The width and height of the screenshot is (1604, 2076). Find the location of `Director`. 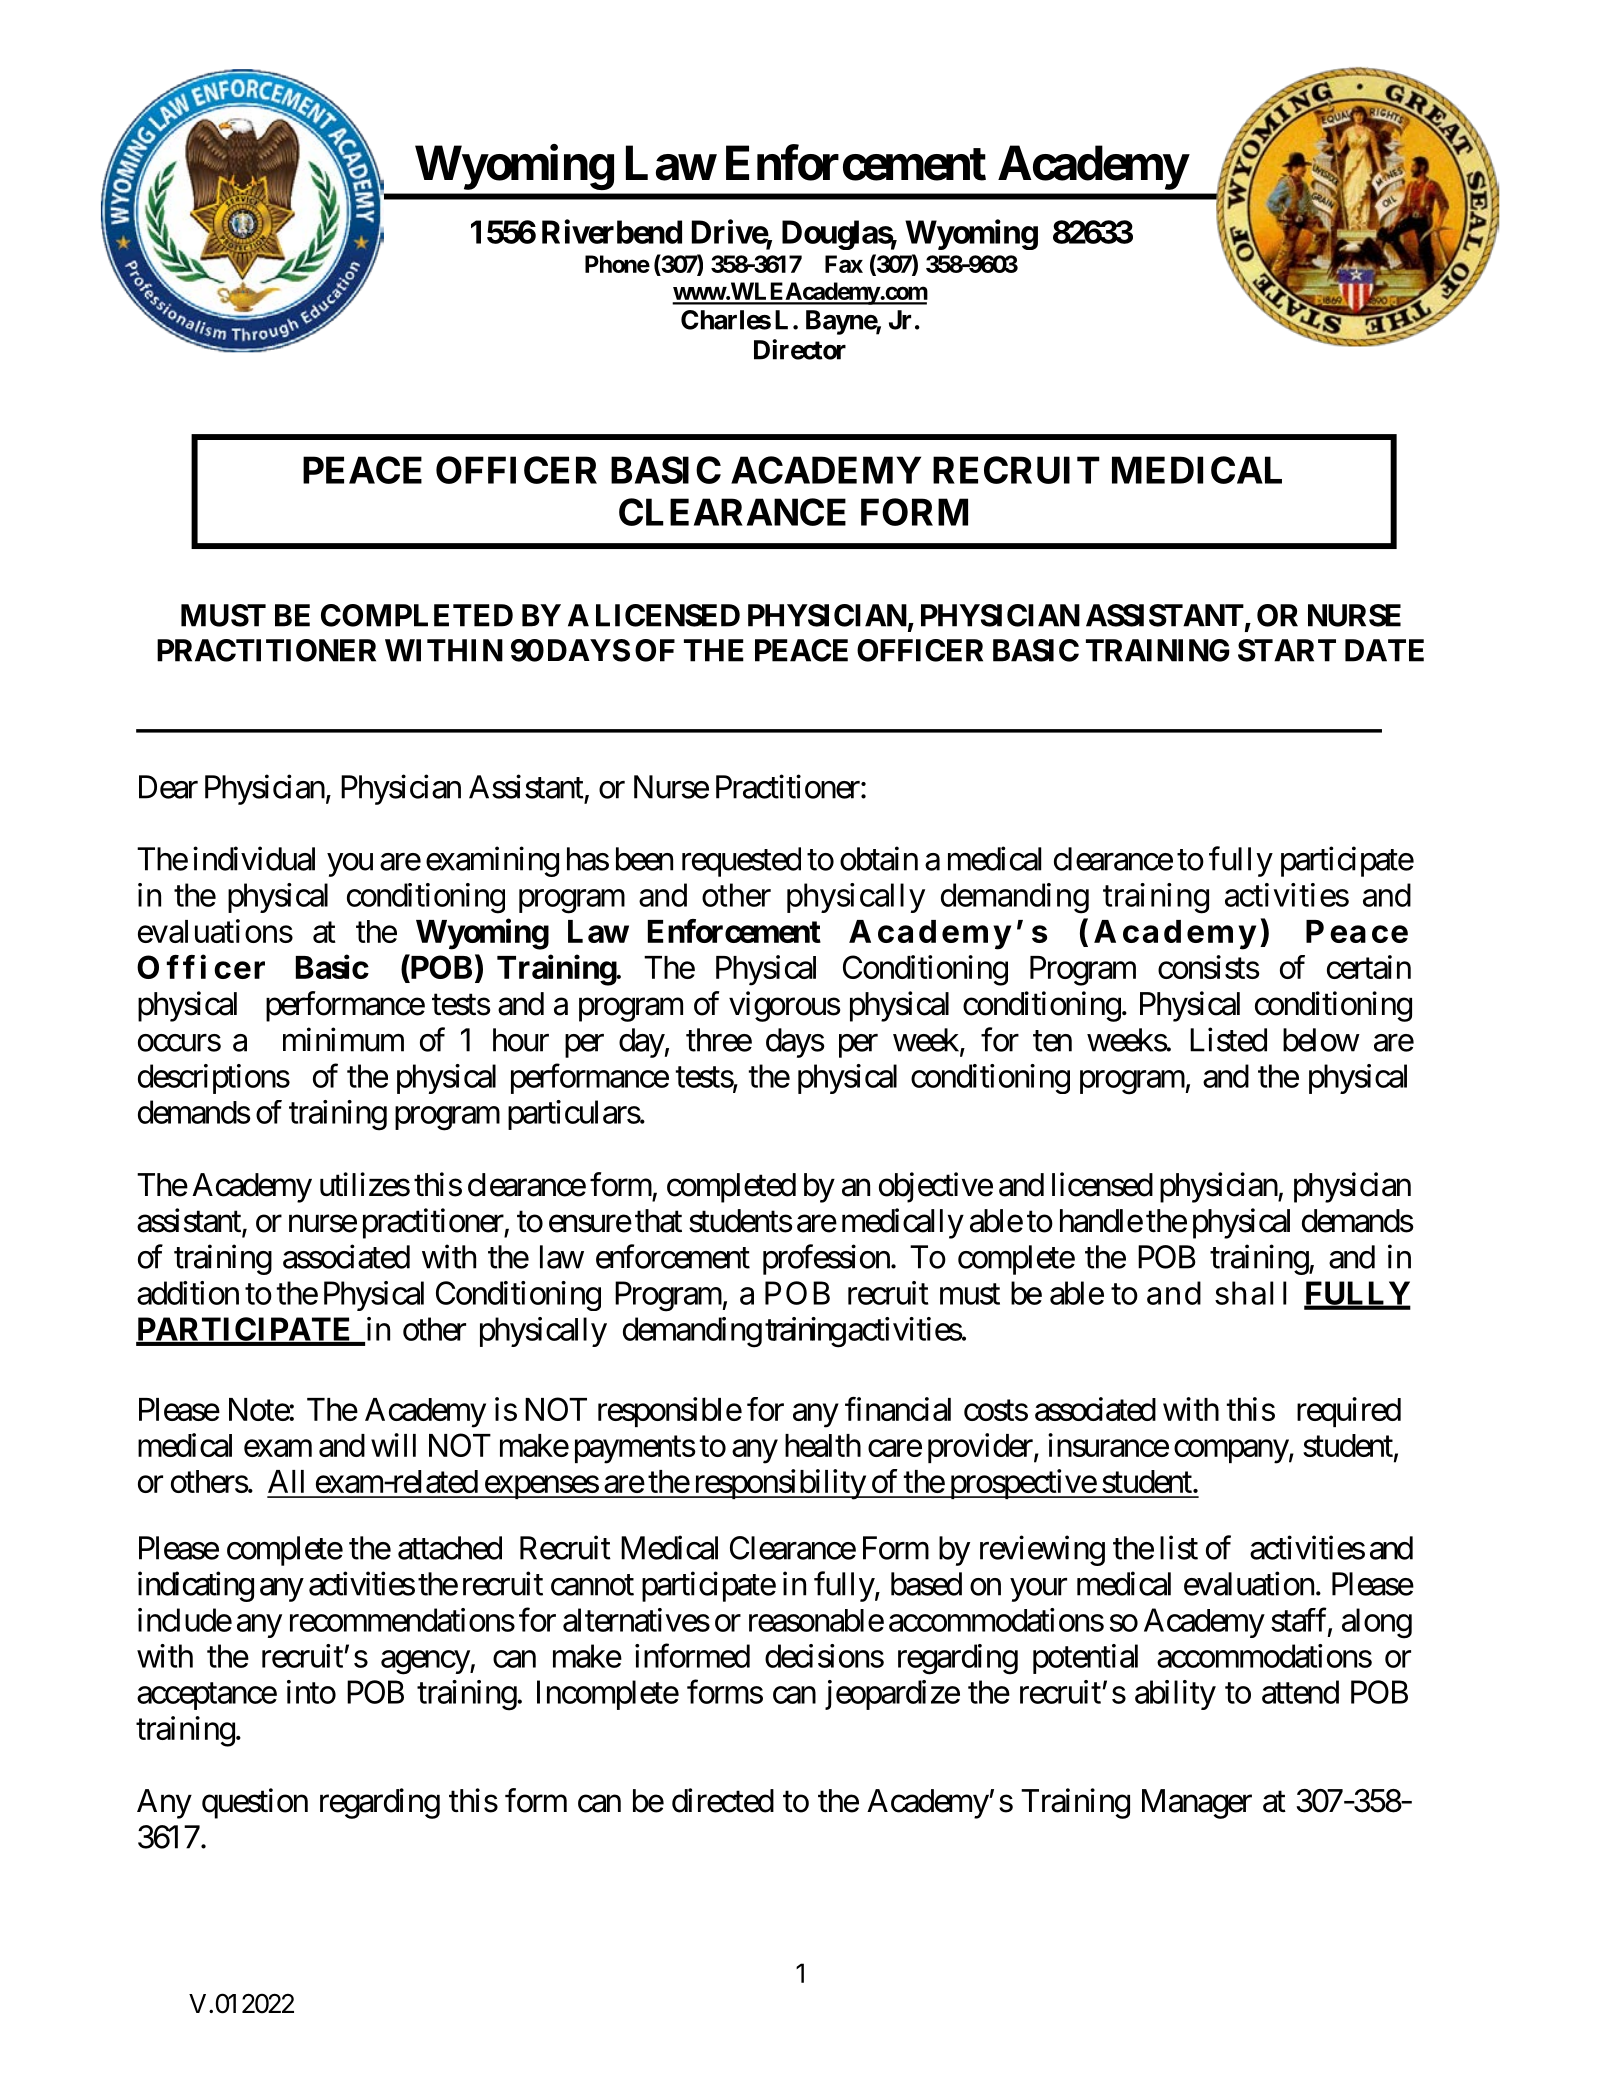

Director is located at coordinates (800, 349).
